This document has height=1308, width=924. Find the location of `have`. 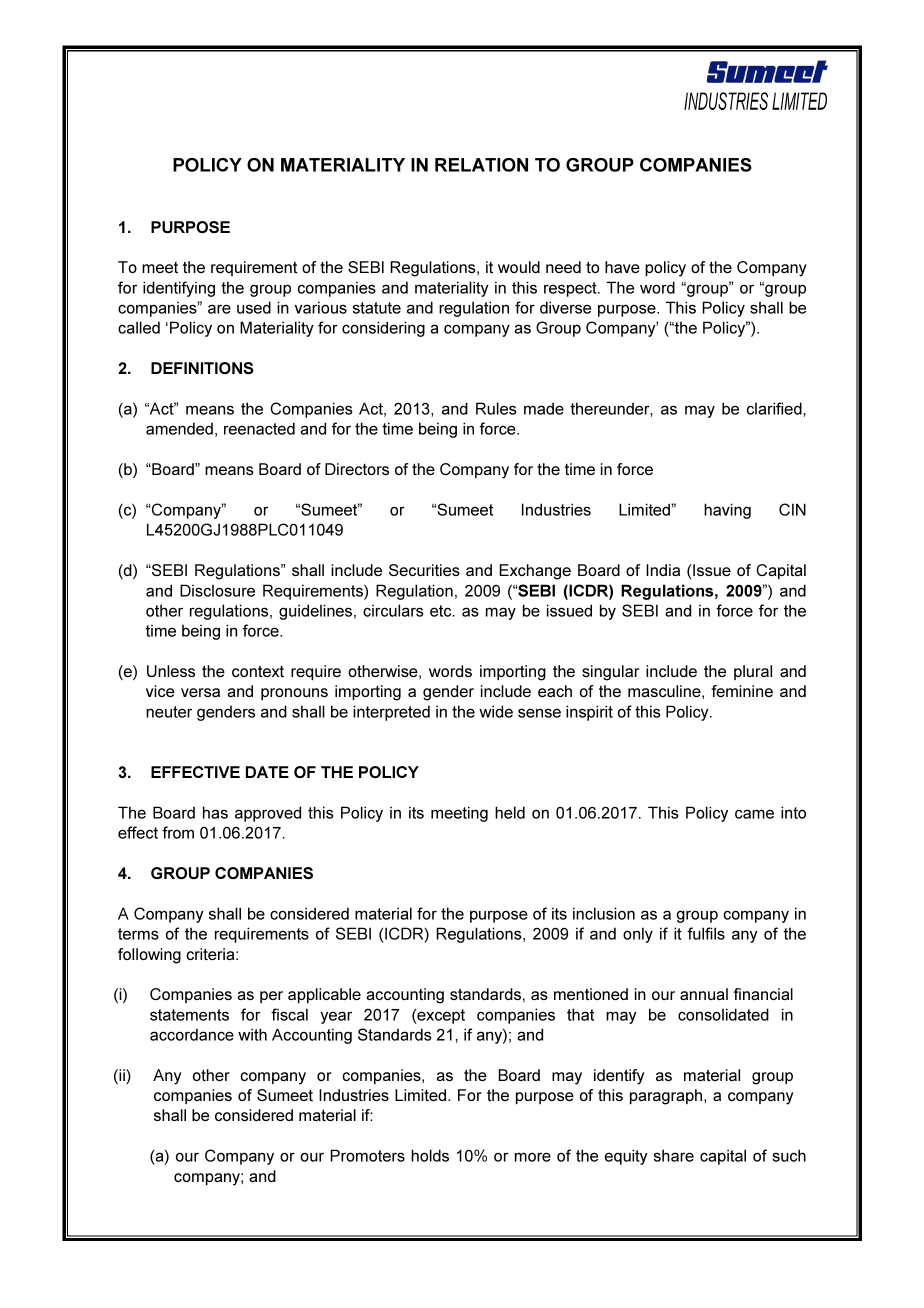

have is located at coordinates (622, 267).
